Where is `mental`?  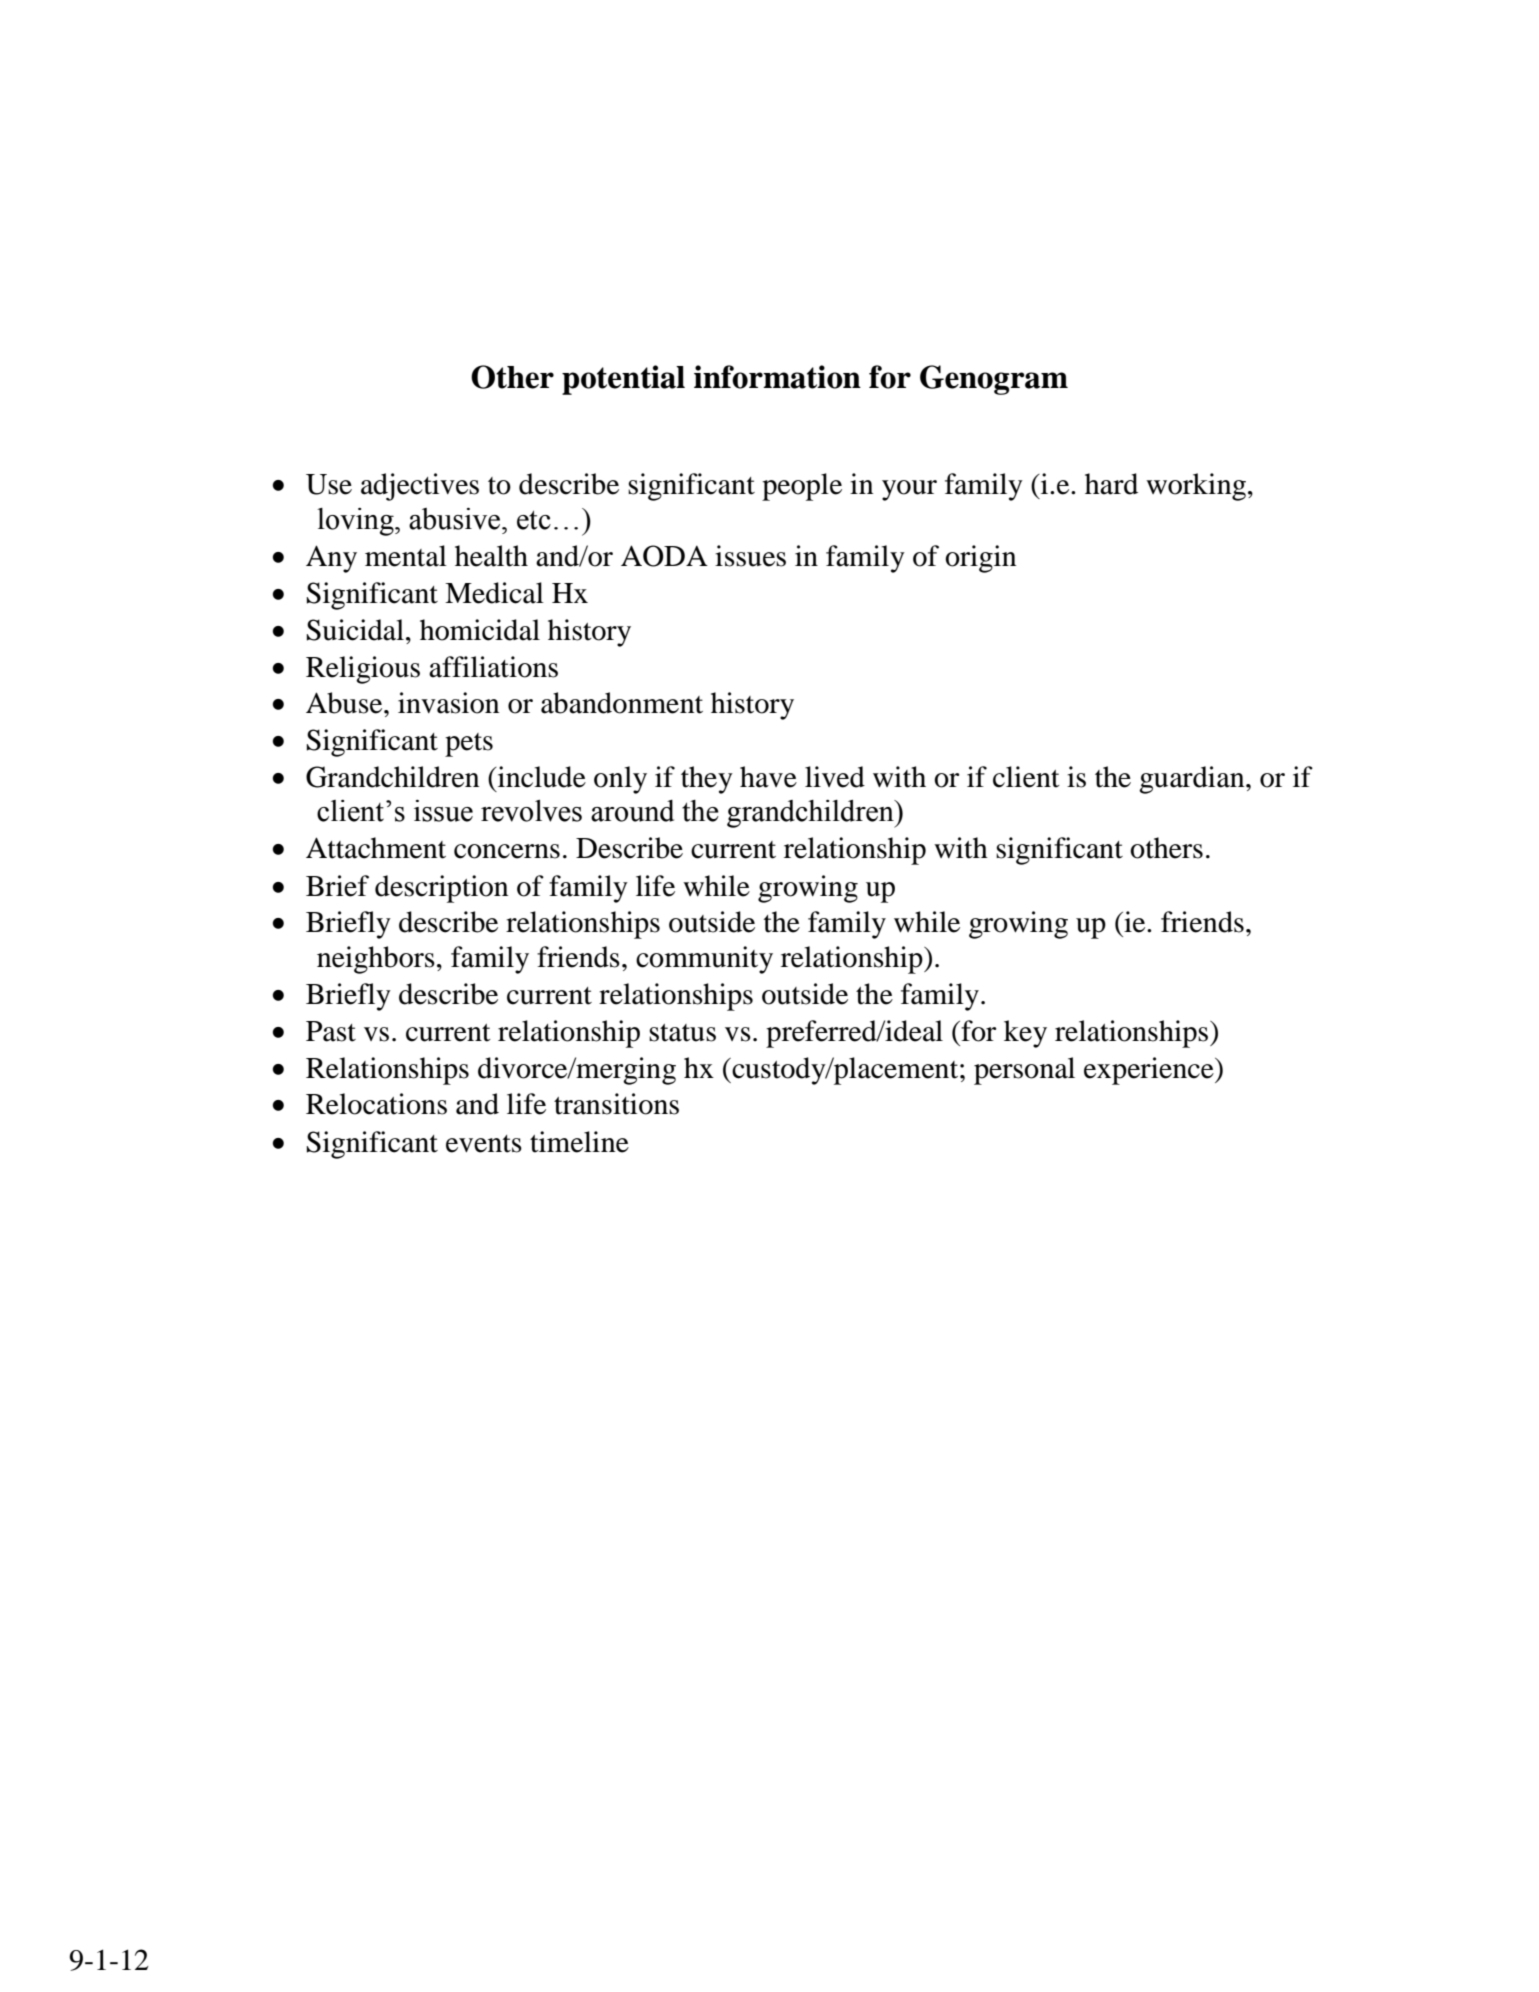 mental is located at coordinates (406, 556).
